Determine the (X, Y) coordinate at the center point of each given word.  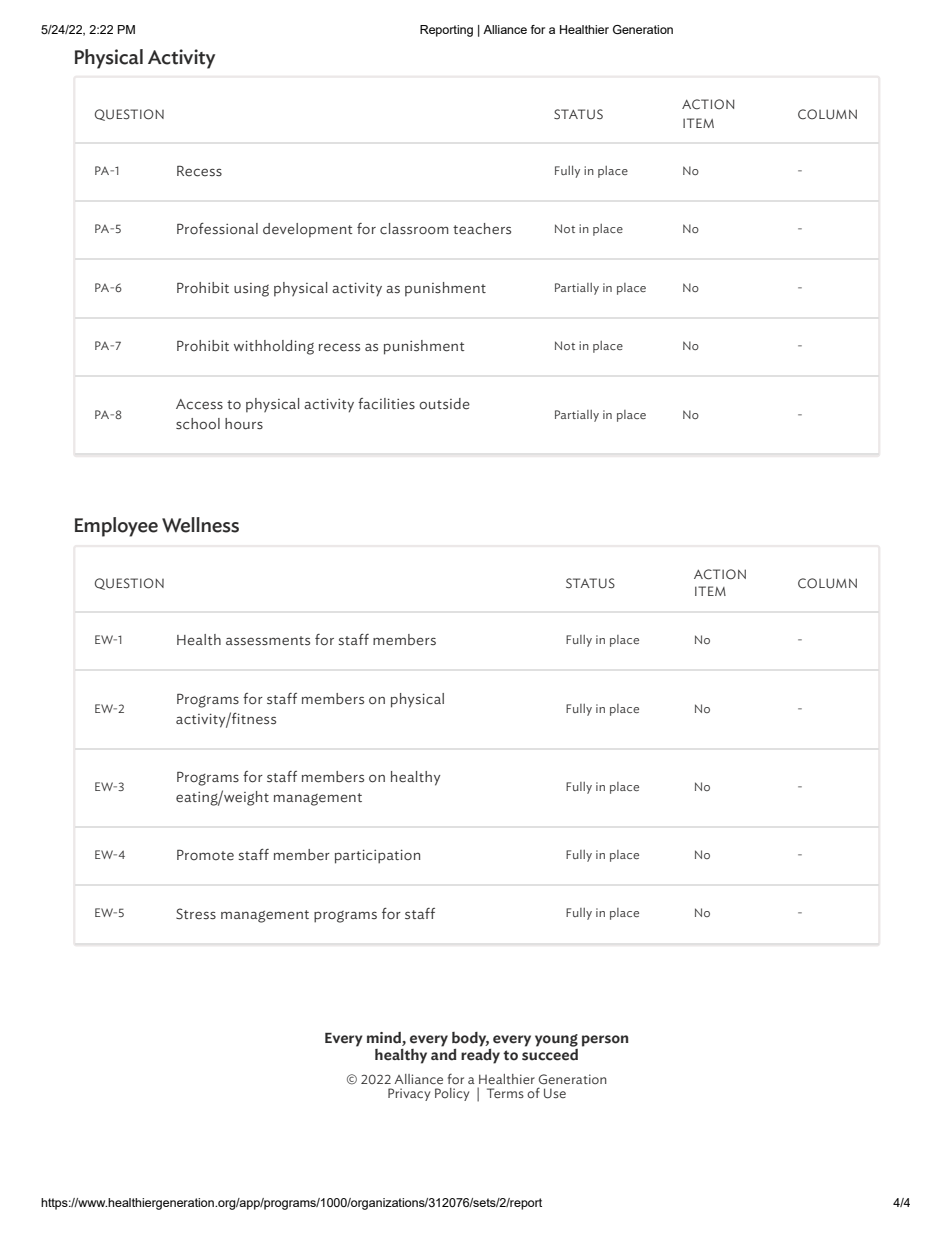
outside (444, 404)
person (605, 1041)
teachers (482, 229)
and (443, 1053)
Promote (205, 855)
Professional (217, 229)
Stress (196, 914)
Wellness (200, 525)
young (556, 1040)
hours (244, 424)
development (308, 230)
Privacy (409, 1094)
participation (377, 856)
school (198, 424)
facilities (386, 404)
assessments (268, 641)
